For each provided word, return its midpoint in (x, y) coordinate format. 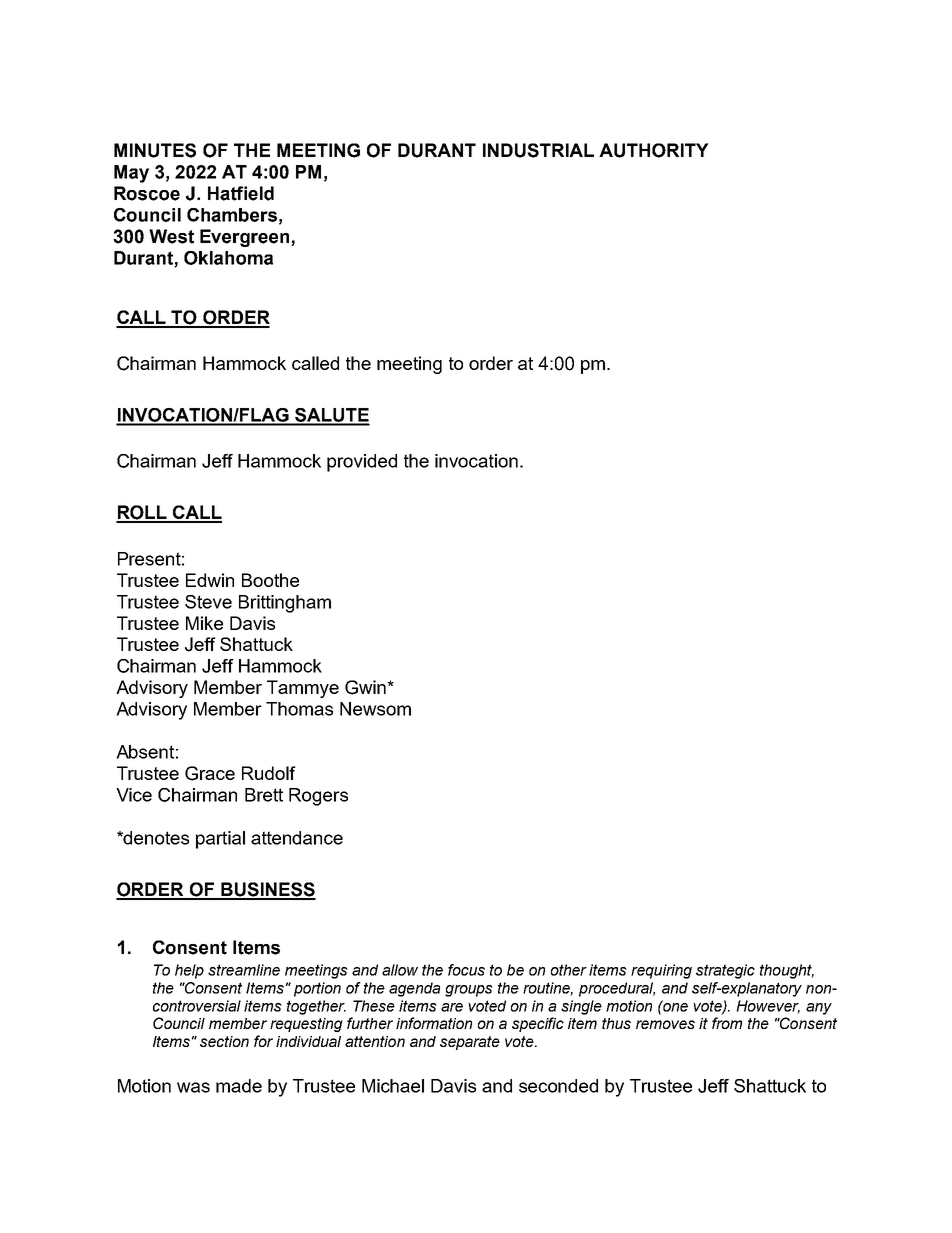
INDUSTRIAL (538, 150)
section (224, 1041)
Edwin (210, 580)
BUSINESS (267, 890)
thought (787, 971)
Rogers (318, 797)
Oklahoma (228, 258)
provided (362, 463)
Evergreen (246, 238)
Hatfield (241, 193)
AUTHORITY (654, 150)
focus (466, 970)
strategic (725, 971)
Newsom (375, 709)
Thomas (299, 709)
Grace (210, 773)
